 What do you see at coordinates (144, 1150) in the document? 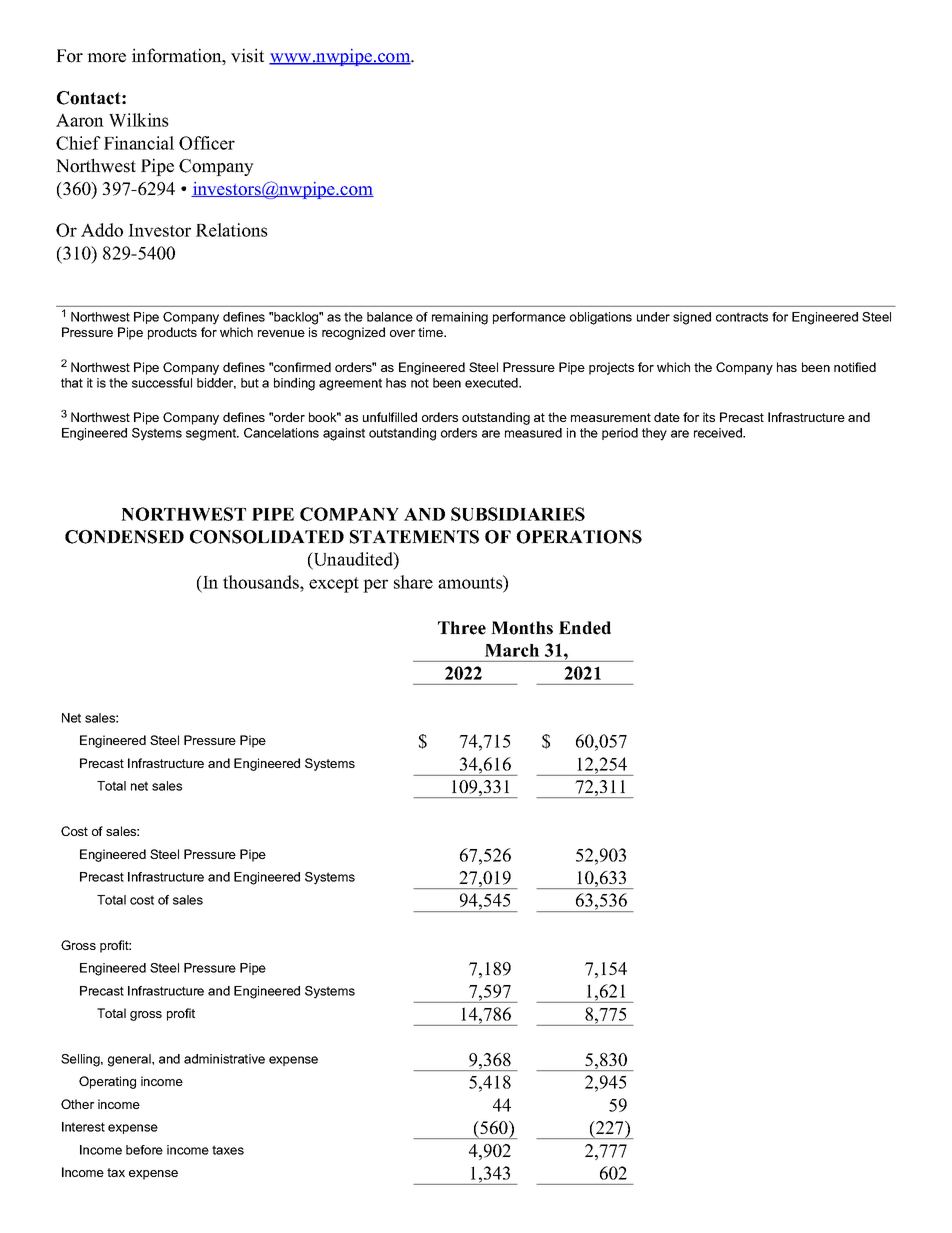
I see `before` at bounding box center [144, 1150].
